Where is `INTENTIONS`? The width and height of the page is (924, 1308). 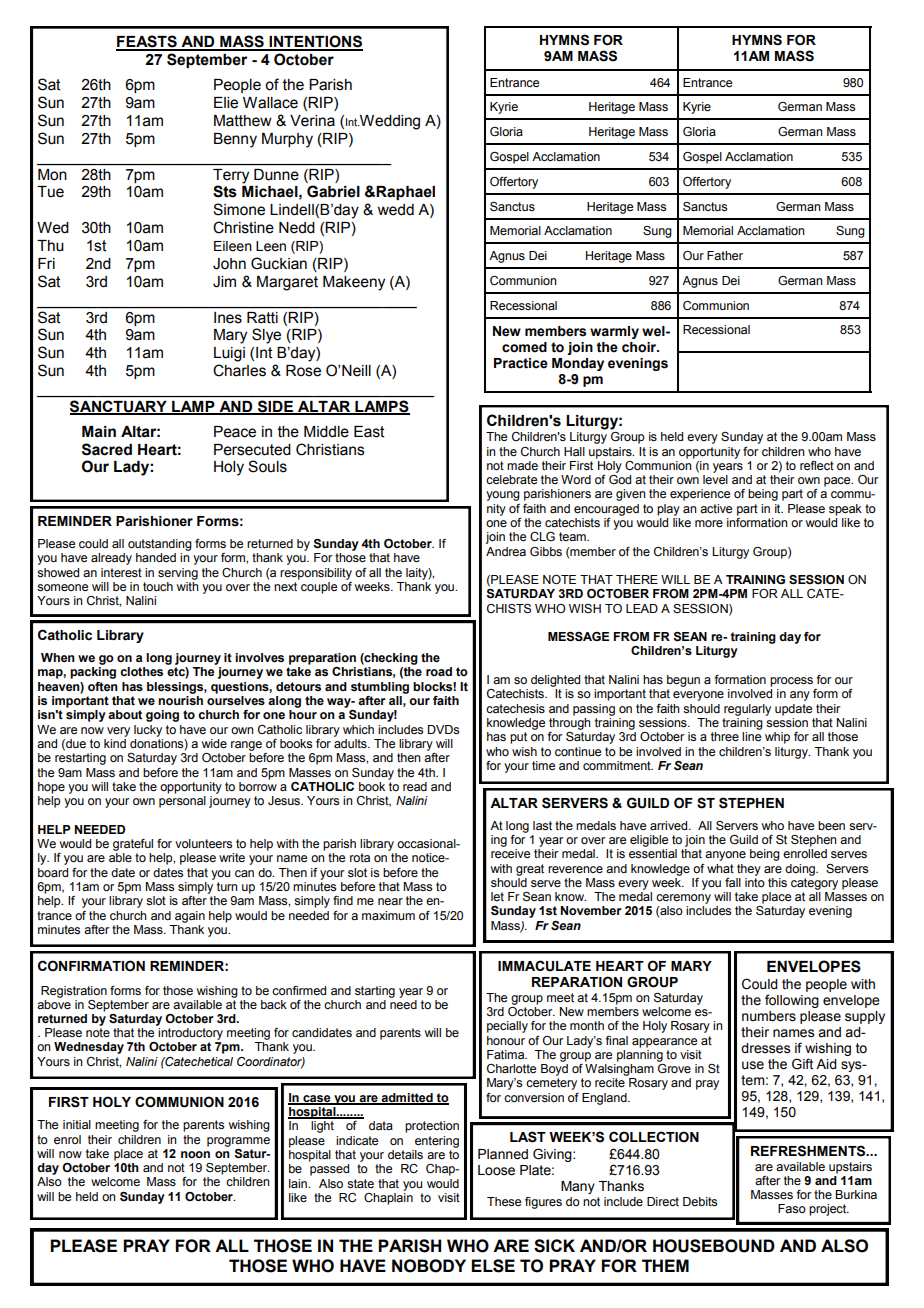
INTENTIONS is located at coordinates (315, 42).
